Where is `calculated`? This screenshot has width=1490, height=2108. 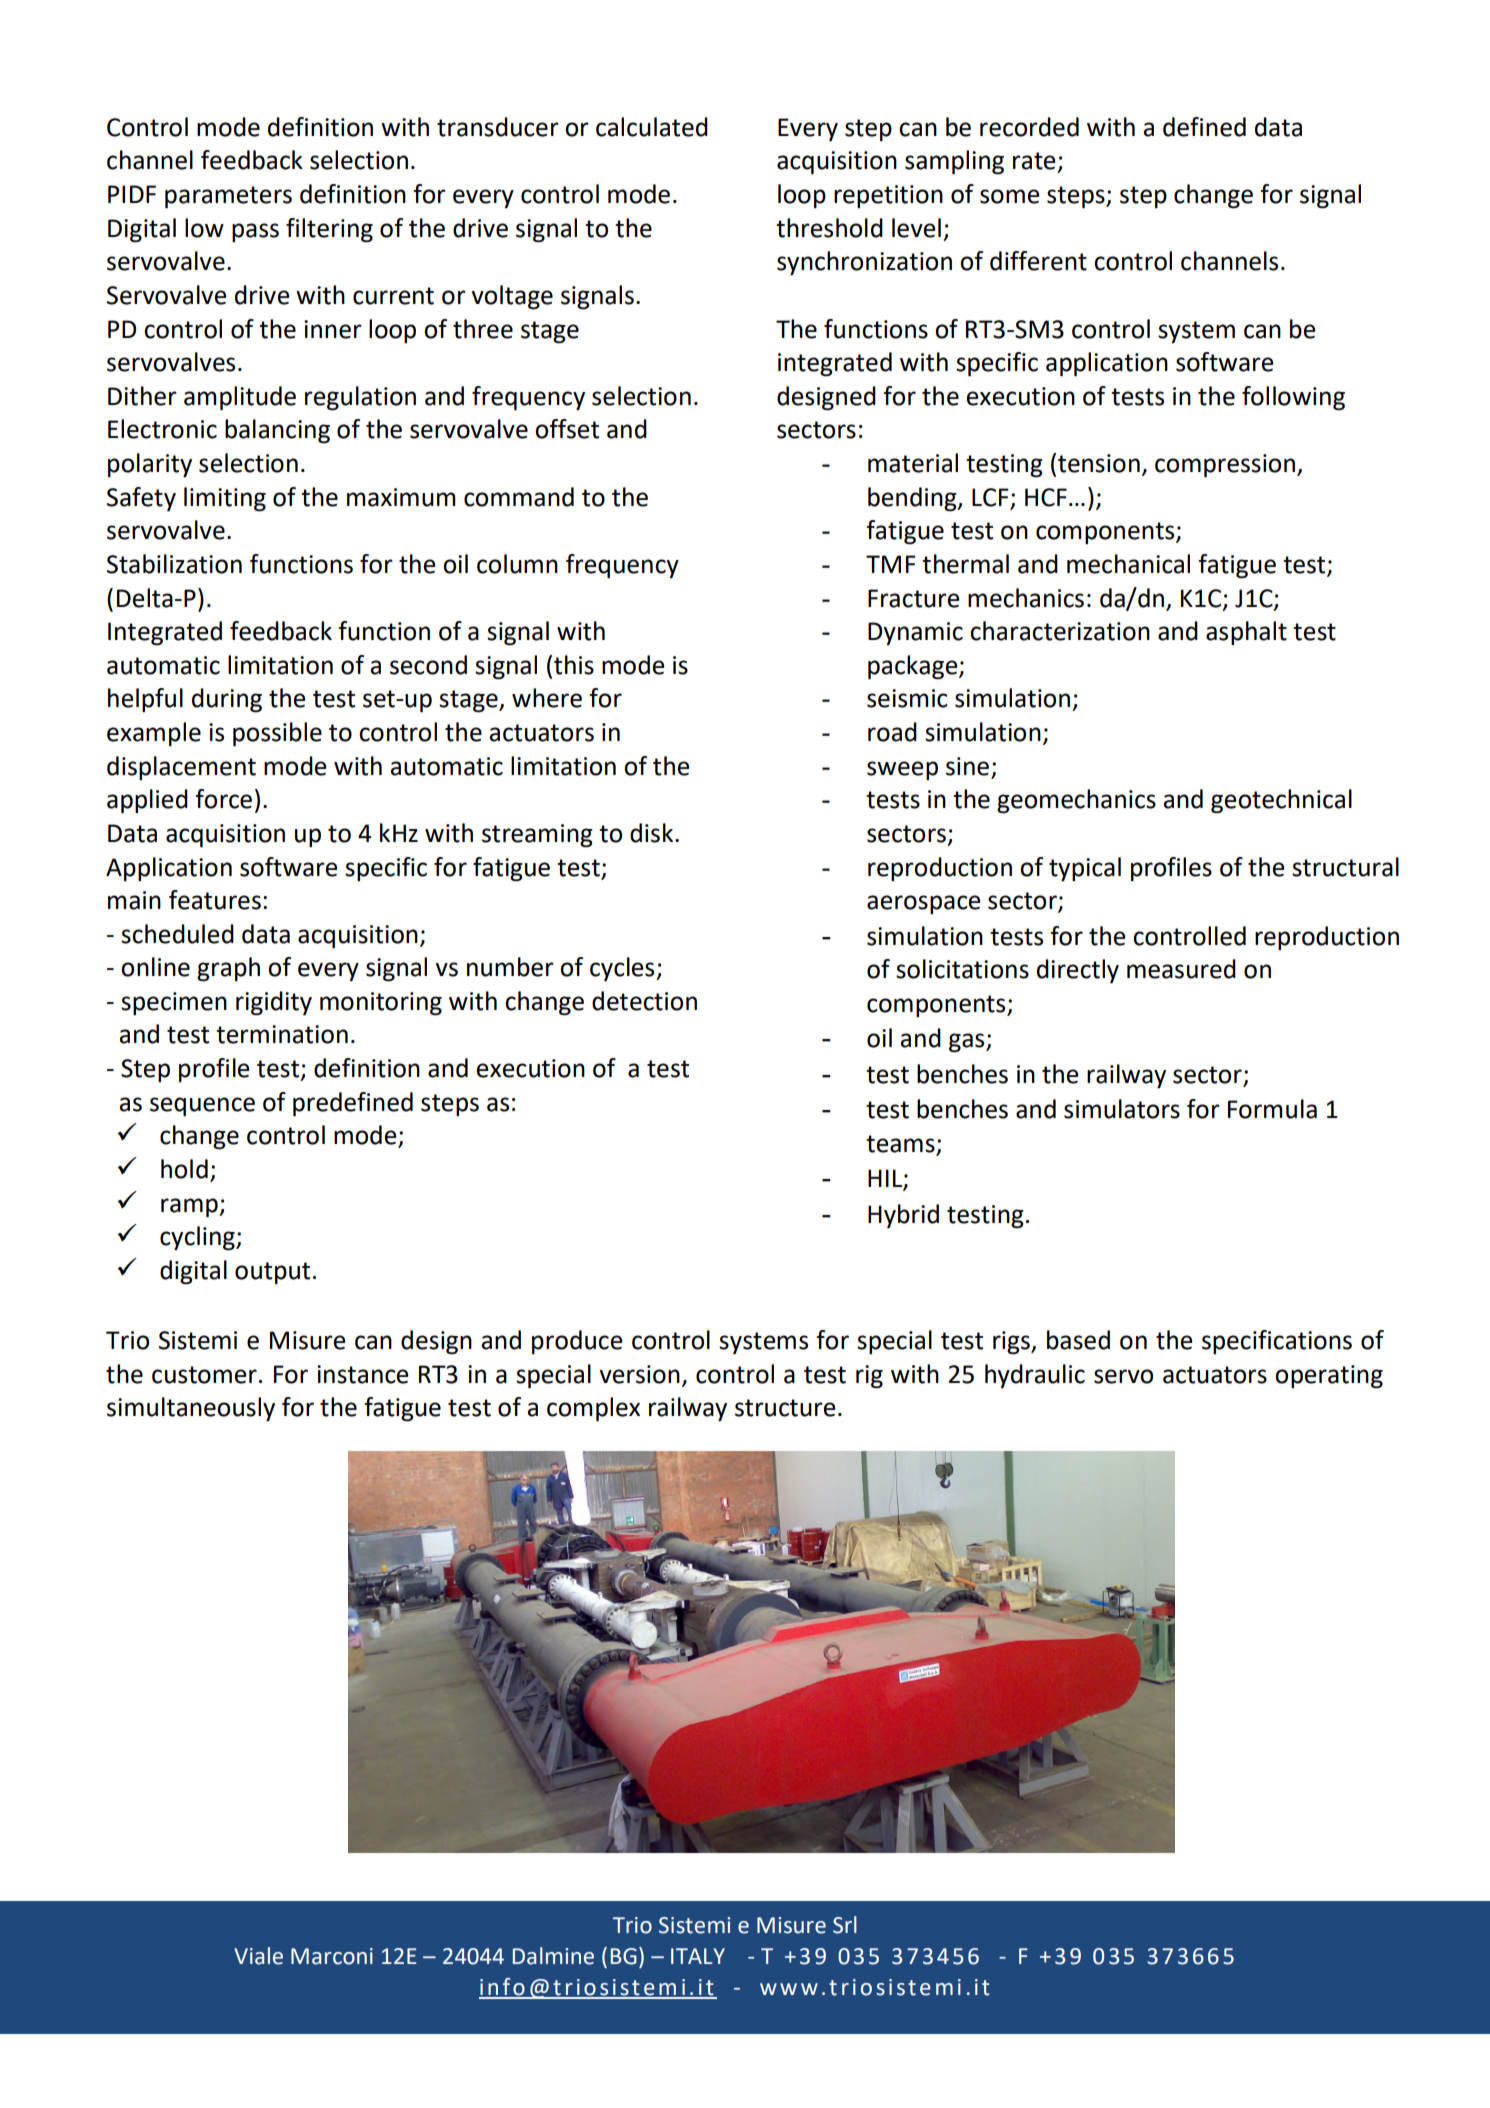
calculated is located at coordinates (652, 127).
